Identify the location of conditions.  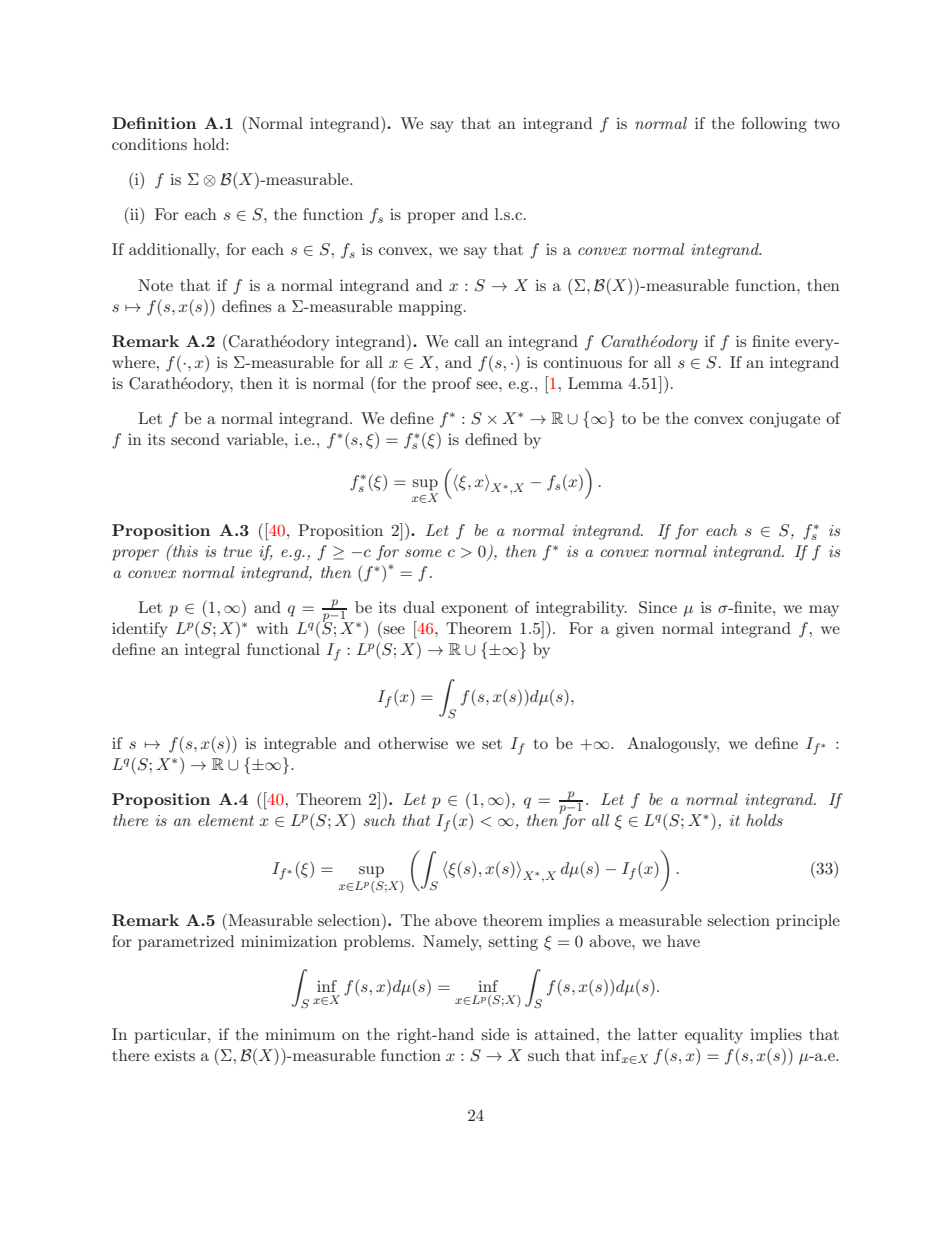
(149, 144).
